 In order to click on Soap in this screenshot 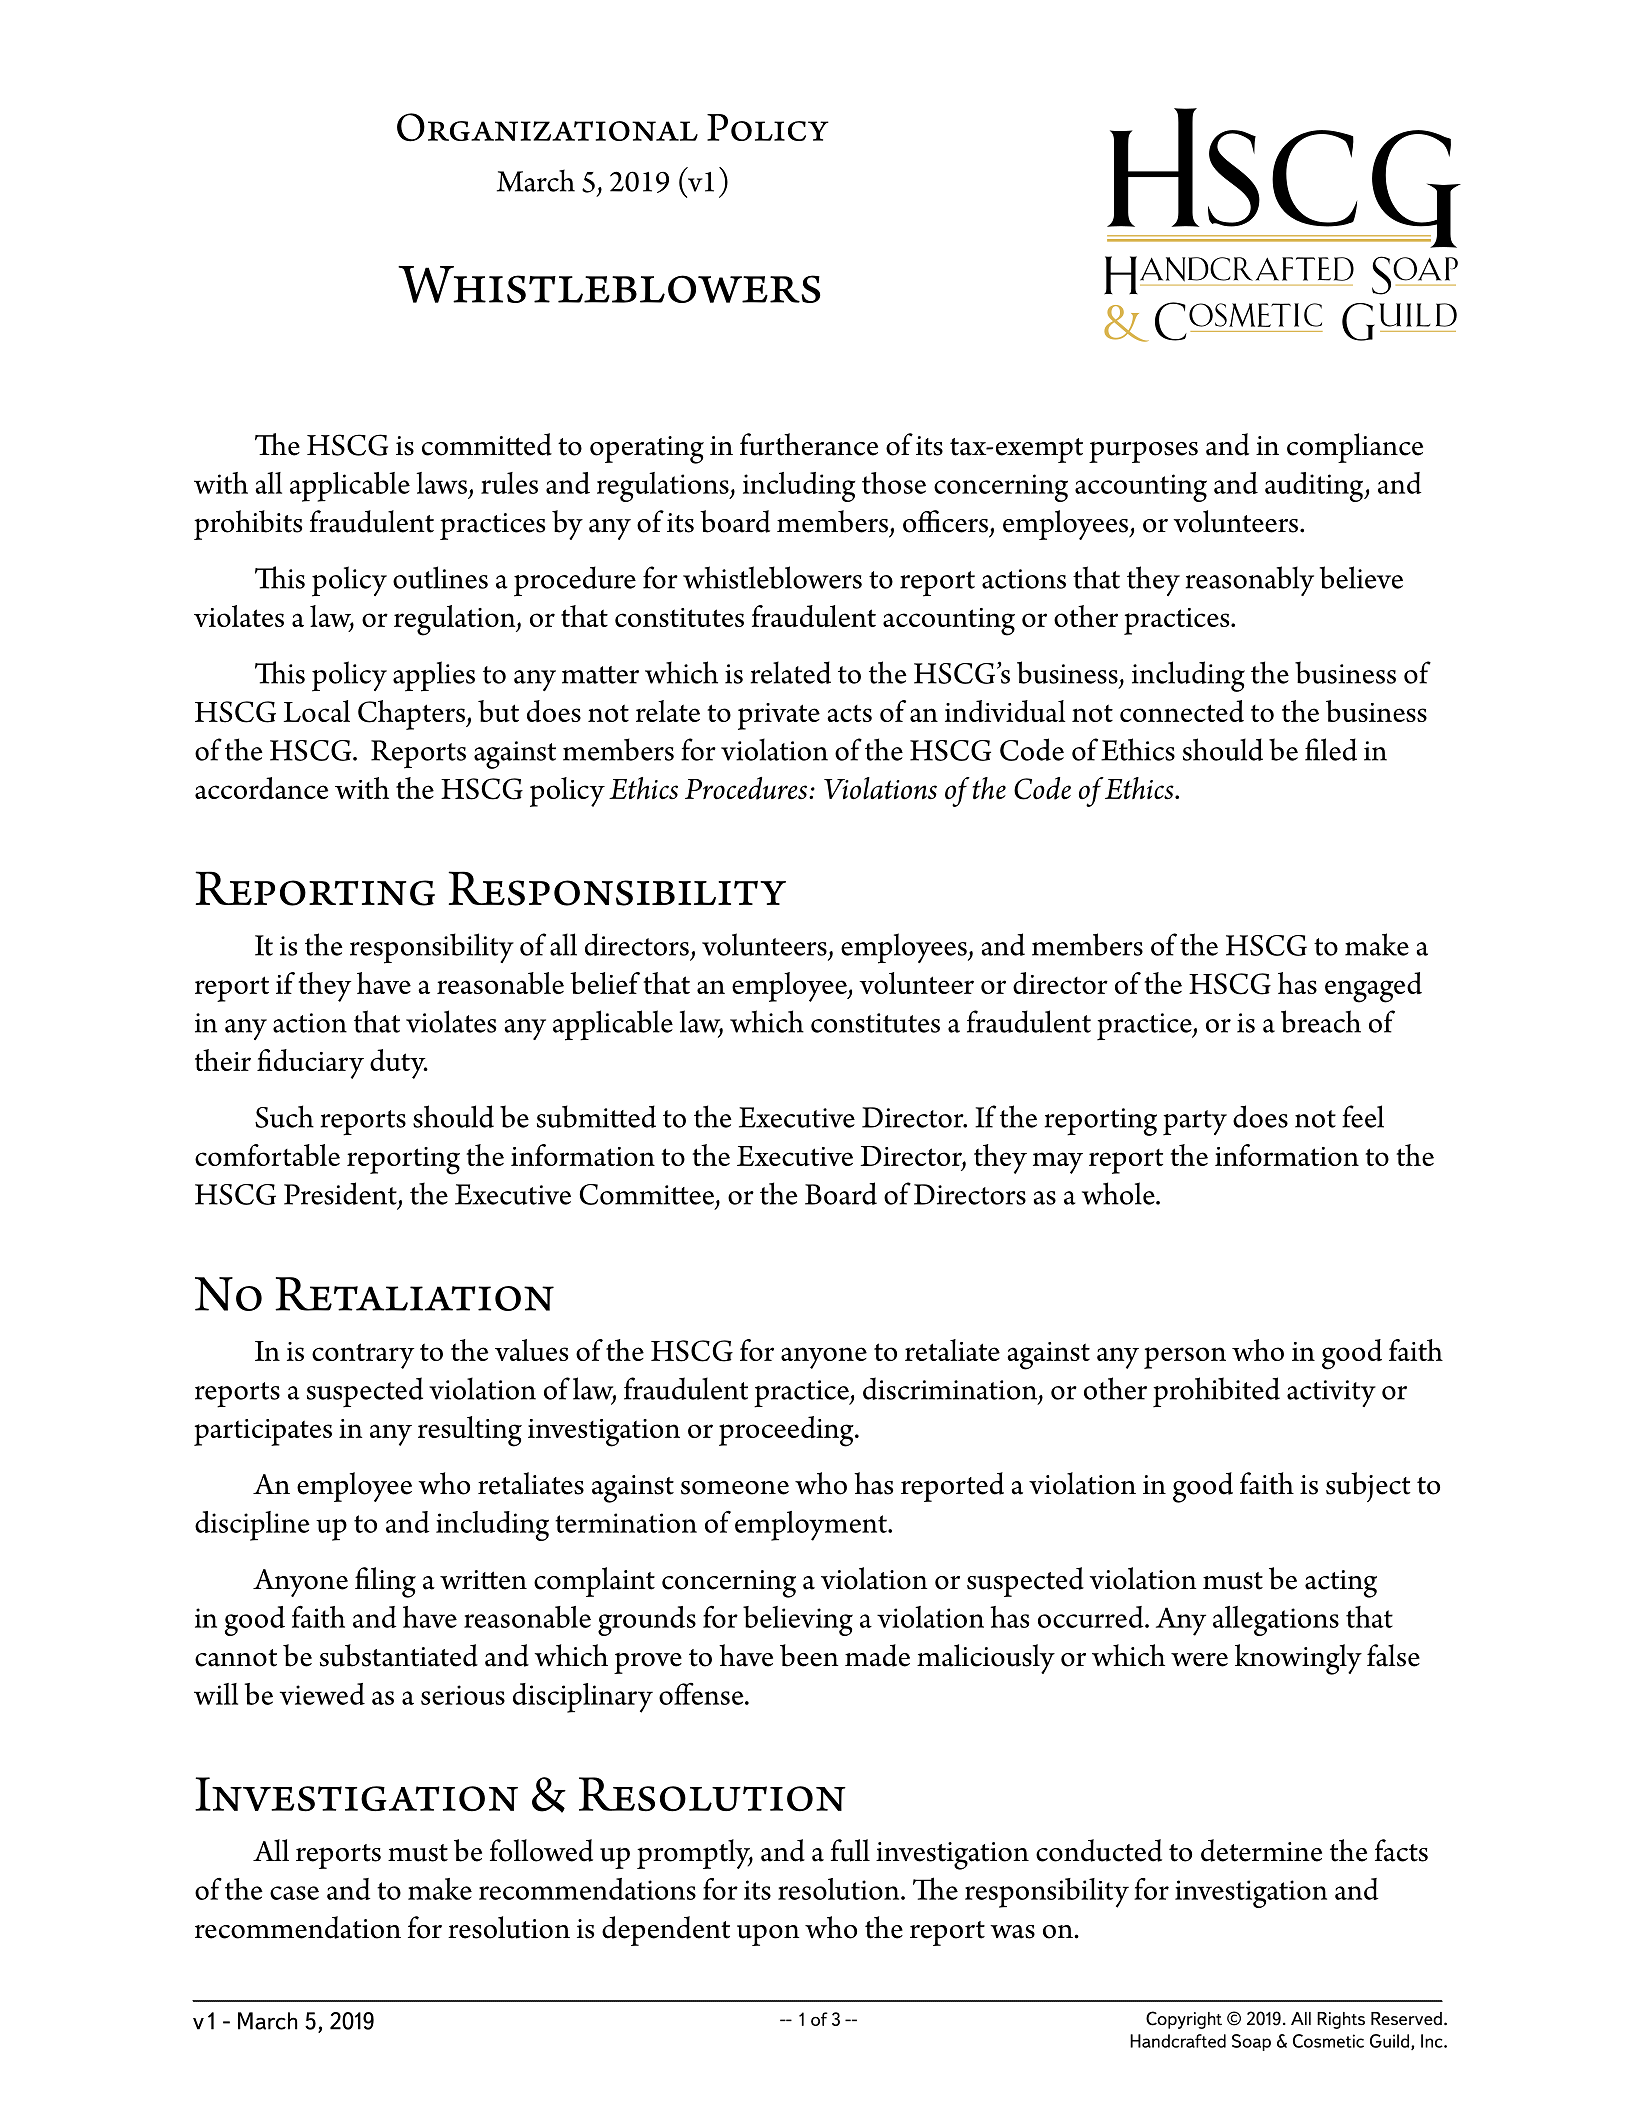, I will do `click(1251, 2042)`.
